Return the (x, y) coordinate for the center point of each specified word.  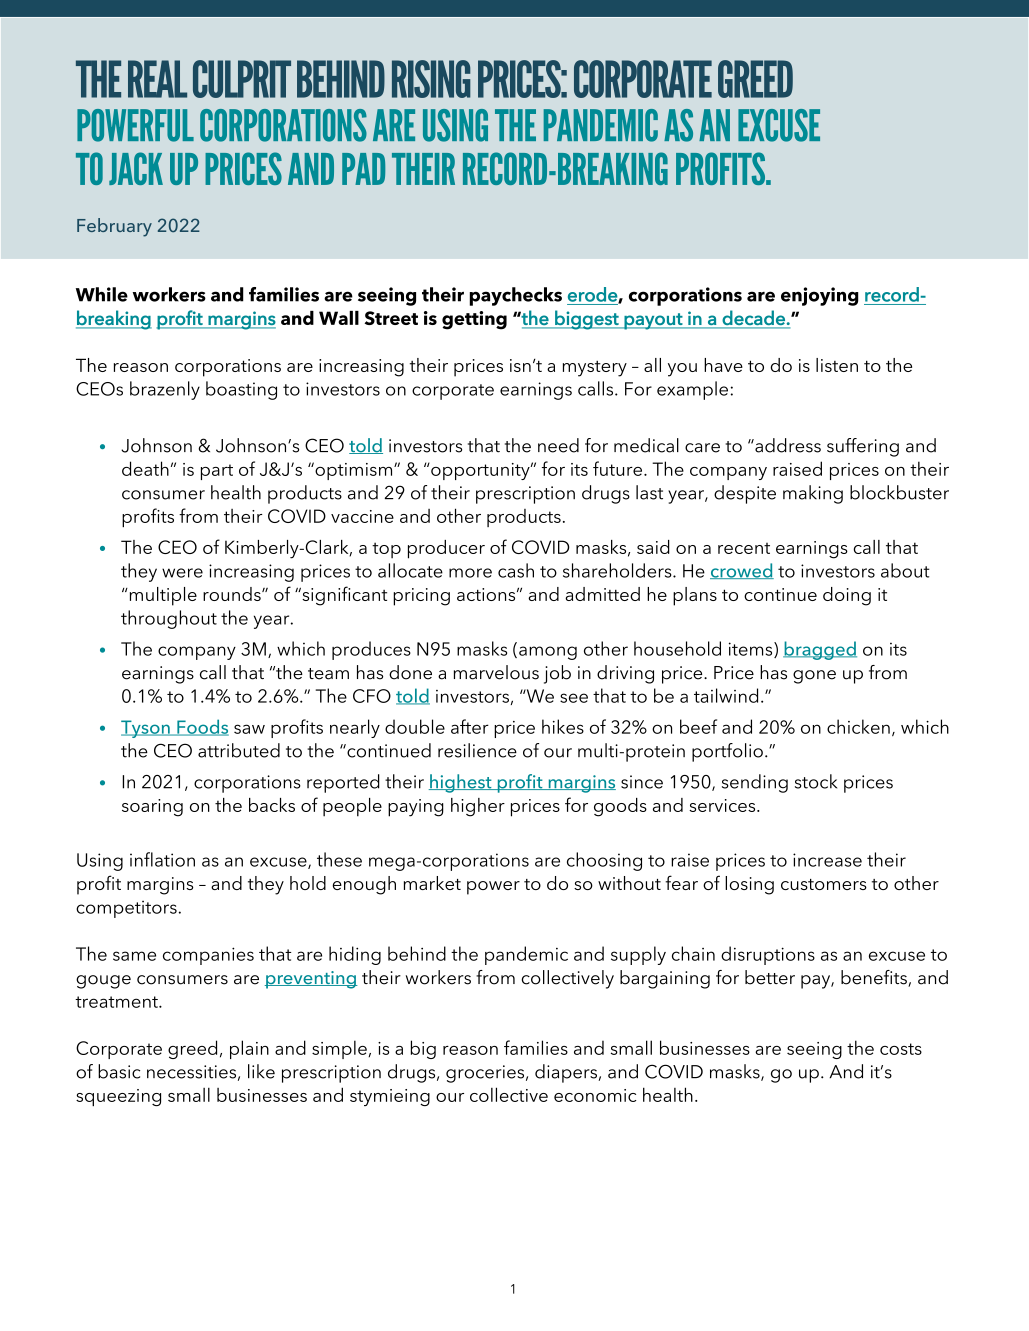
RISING (431, 79)
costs (901, 1049)
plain (249, 1049)
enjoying (820, 296)
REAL (157, 79)
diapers (566, 1073)
